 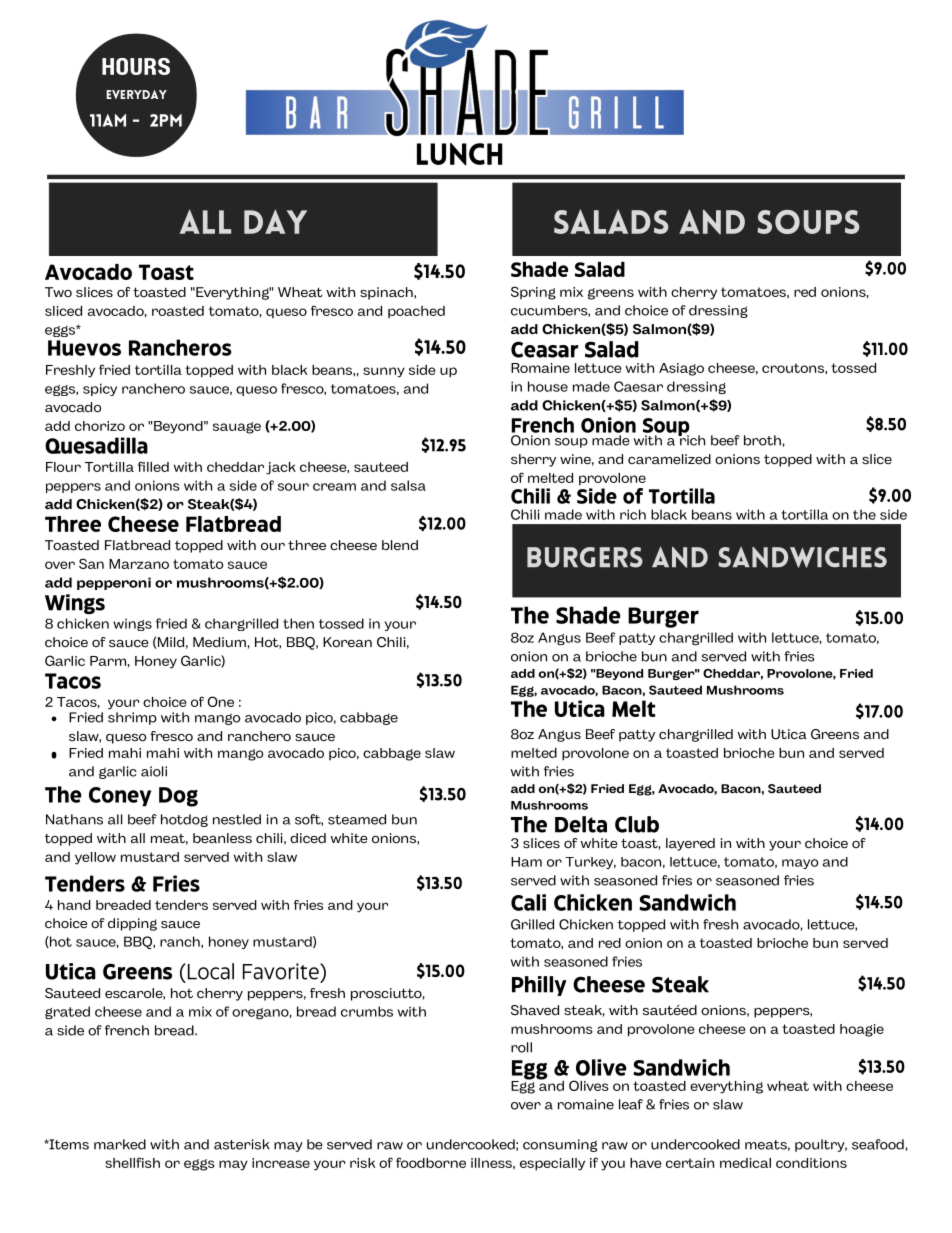 I want to click on marked, so click(x=120, y=1144).
